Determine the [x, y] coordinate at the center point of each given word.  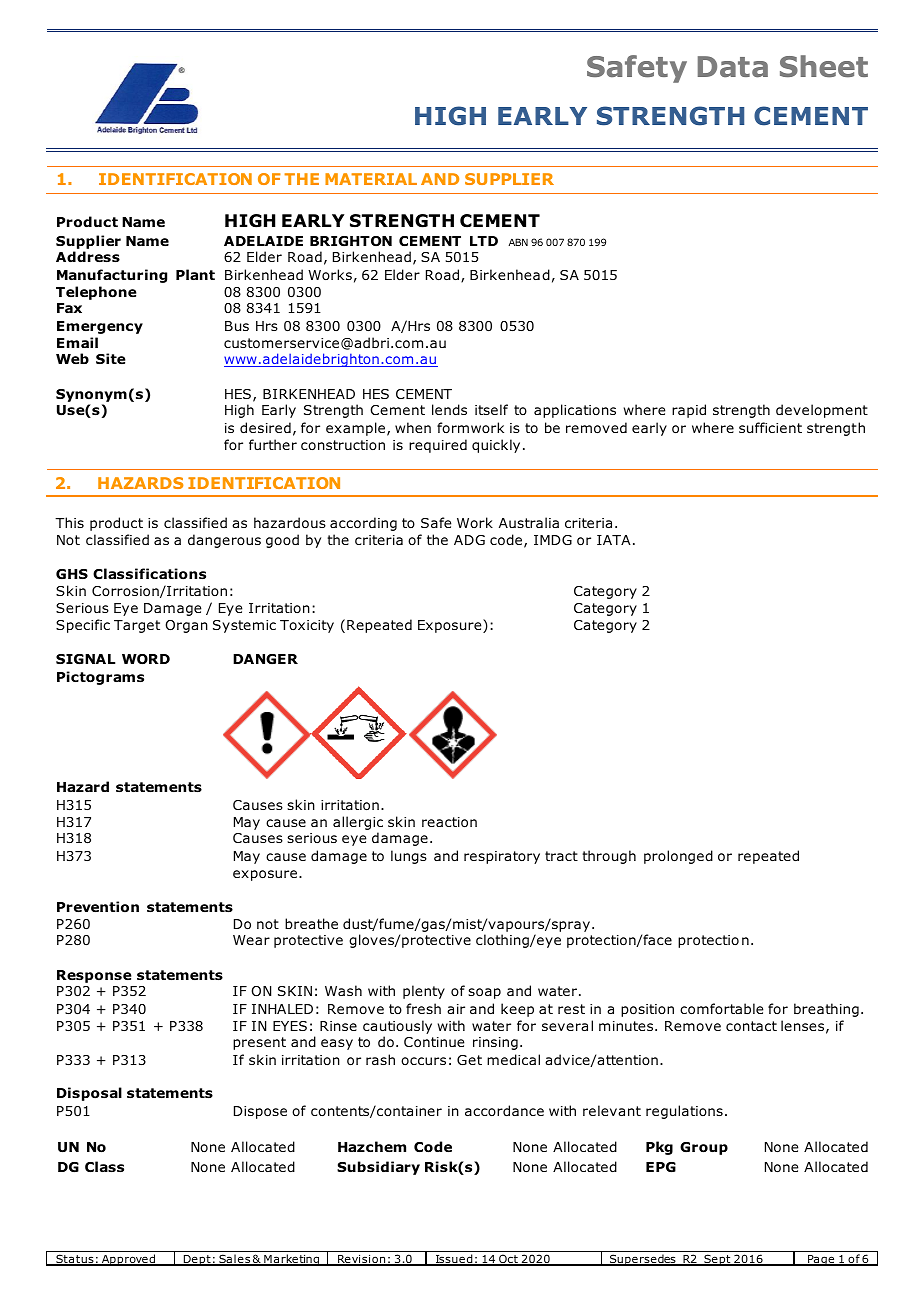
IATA [614, 540]
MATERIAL [371, 179]
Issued [454, 1260]
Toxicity [307, 626]
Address [88, 257]
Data [733, 67]
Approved [129, 1260]
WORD [146, 659]
